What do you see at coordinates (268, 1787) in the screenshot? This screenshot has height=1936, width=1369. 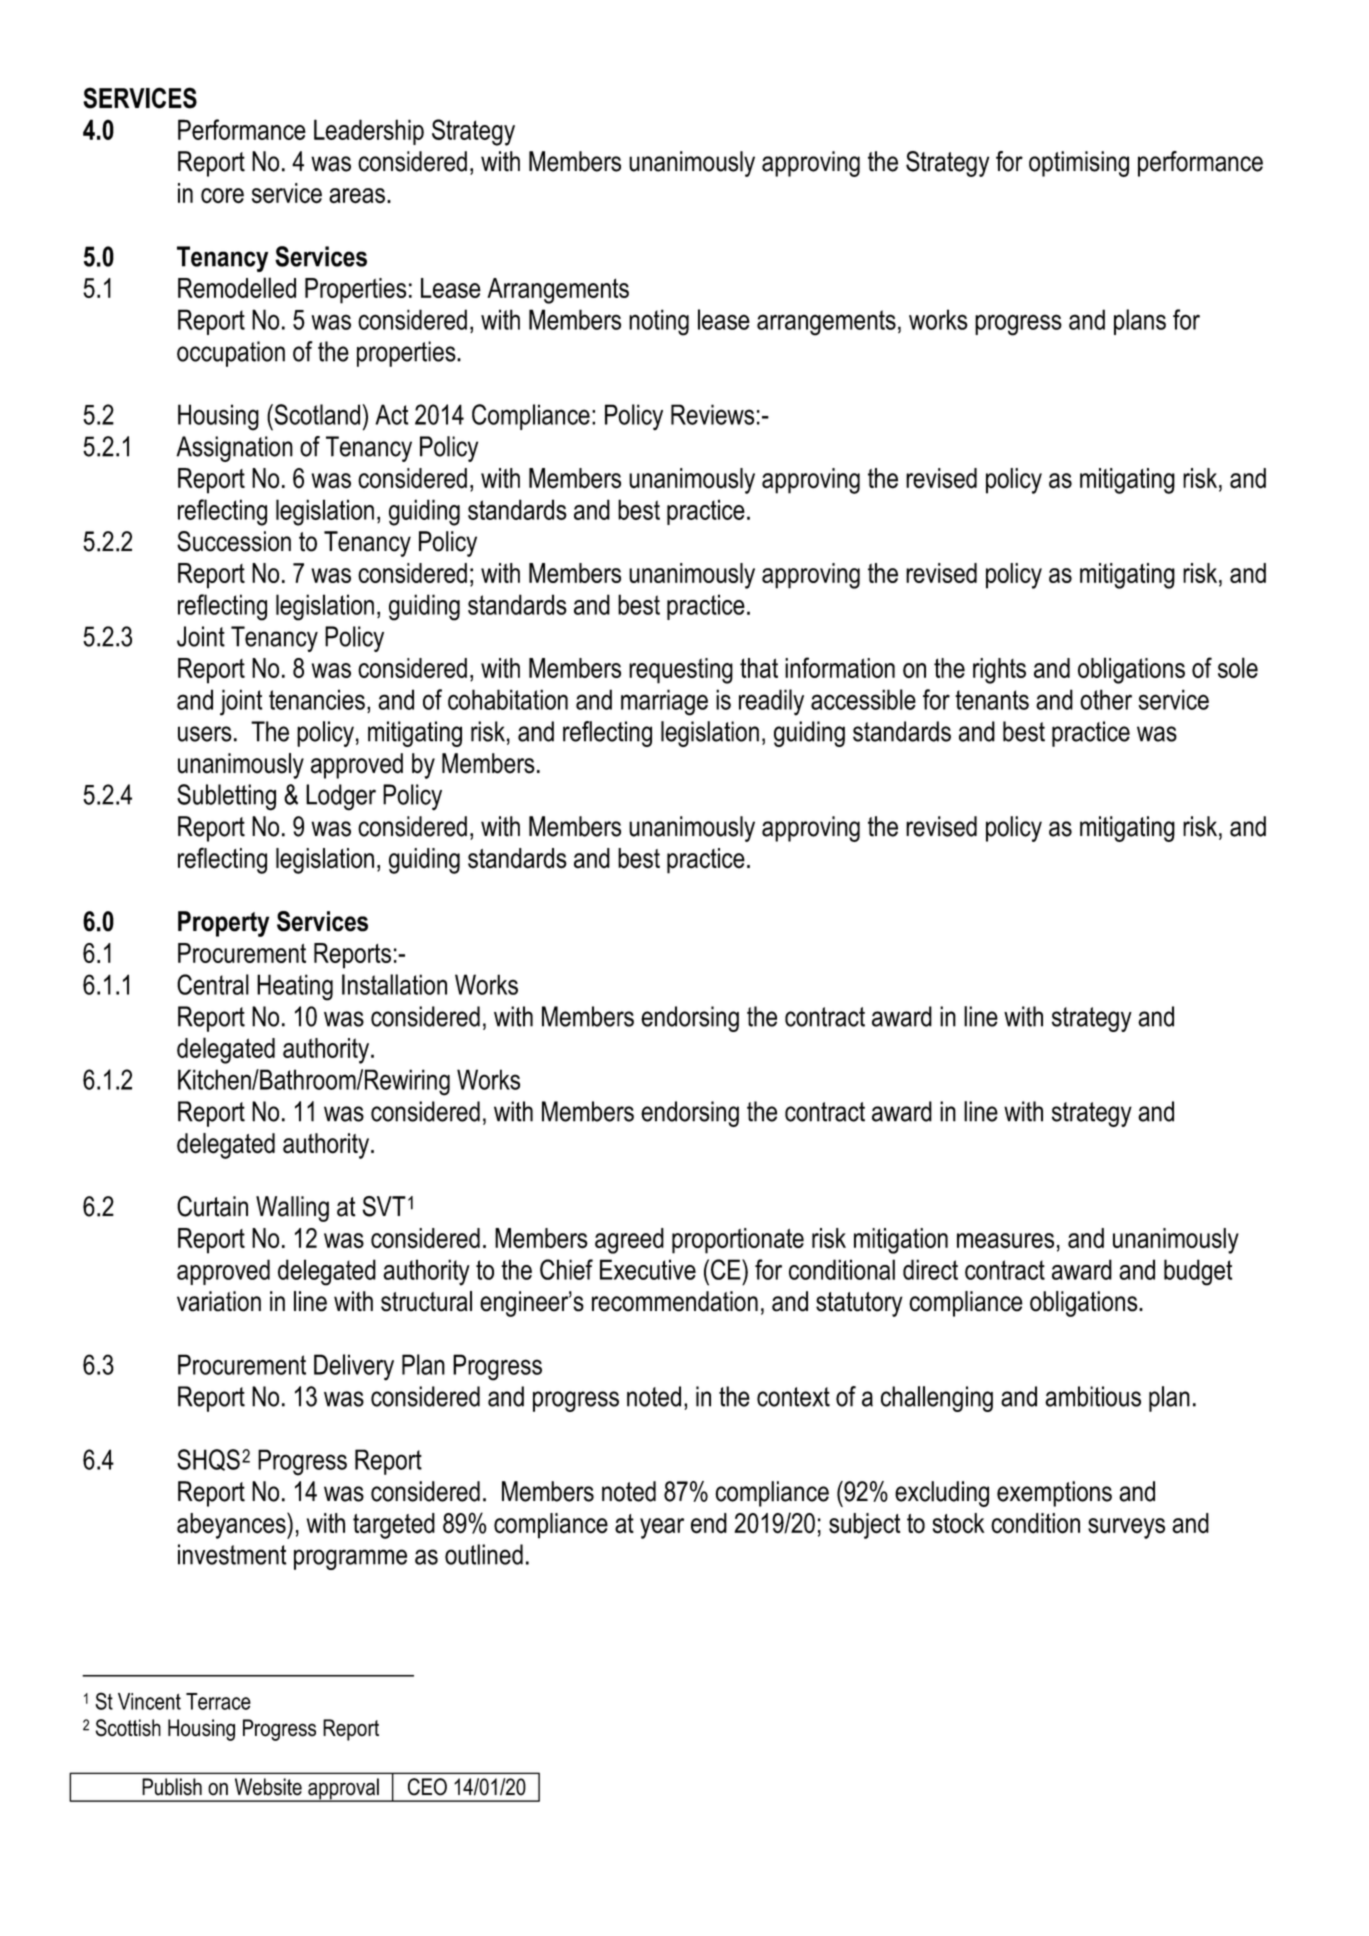 I see `Website` at bounding box center [268, 1787].
